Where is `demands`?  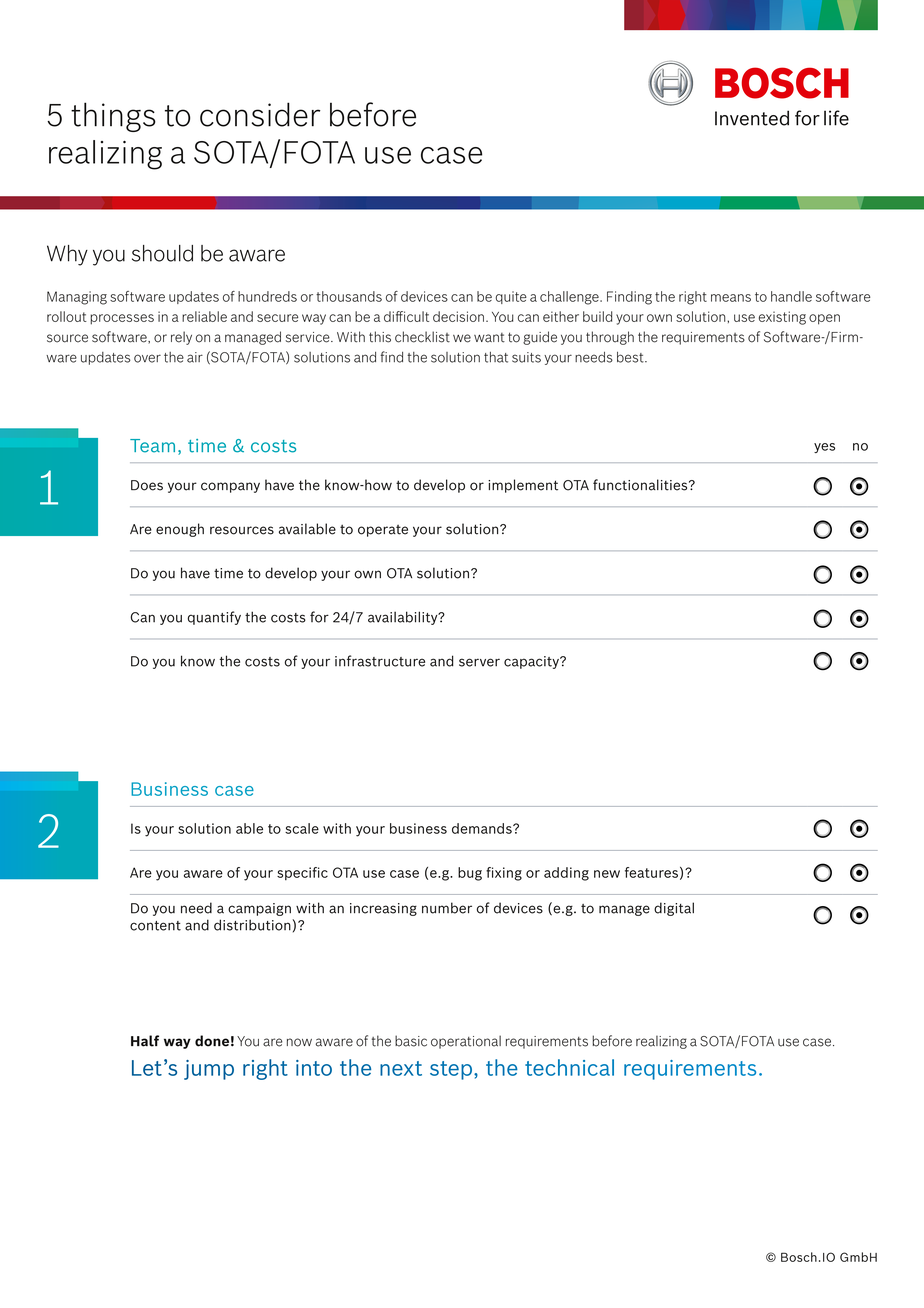 demands is located at coordinates (483, 828).
